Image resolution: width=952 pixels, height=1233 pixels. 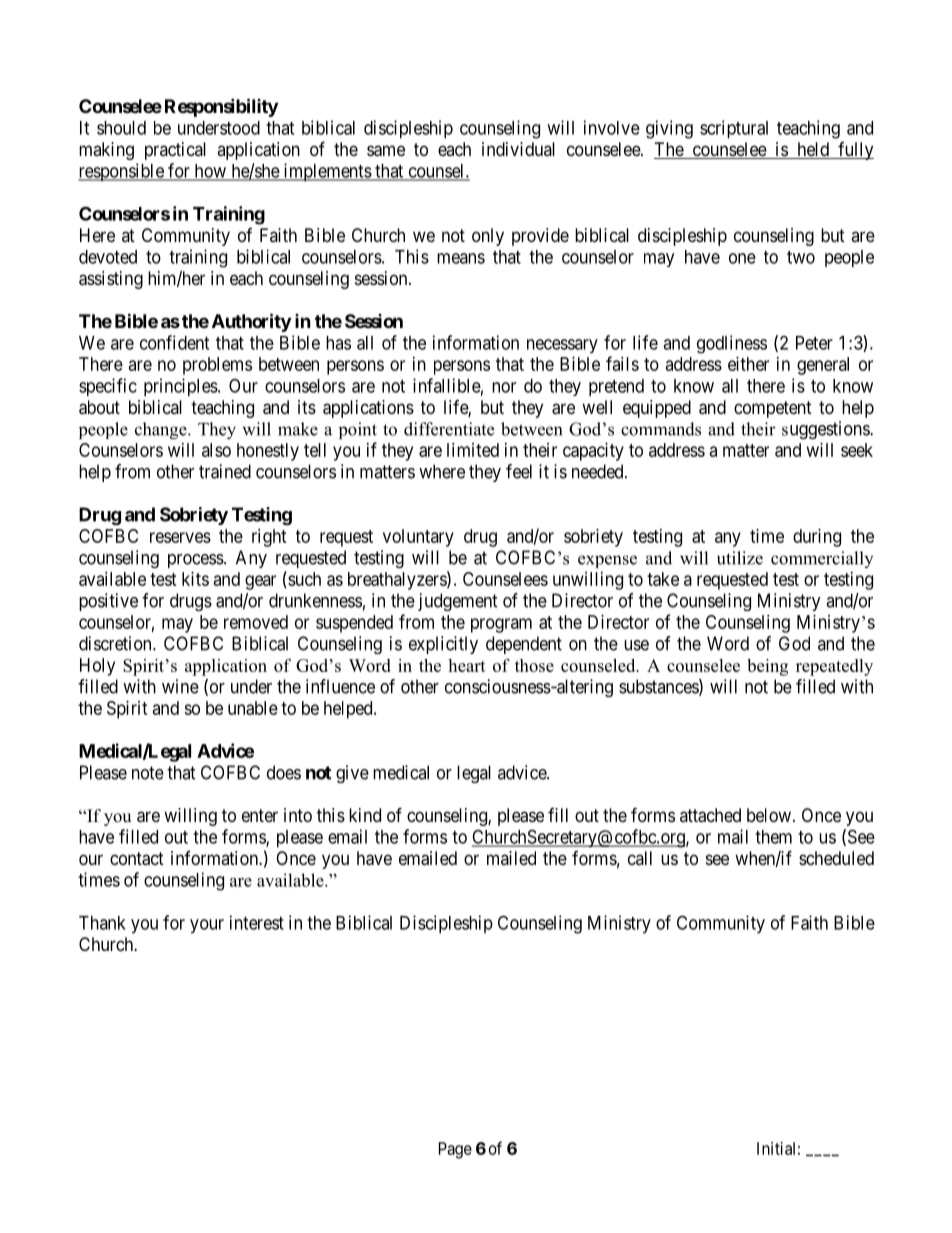 I want to click on individual, so click(x=518, y=149).
